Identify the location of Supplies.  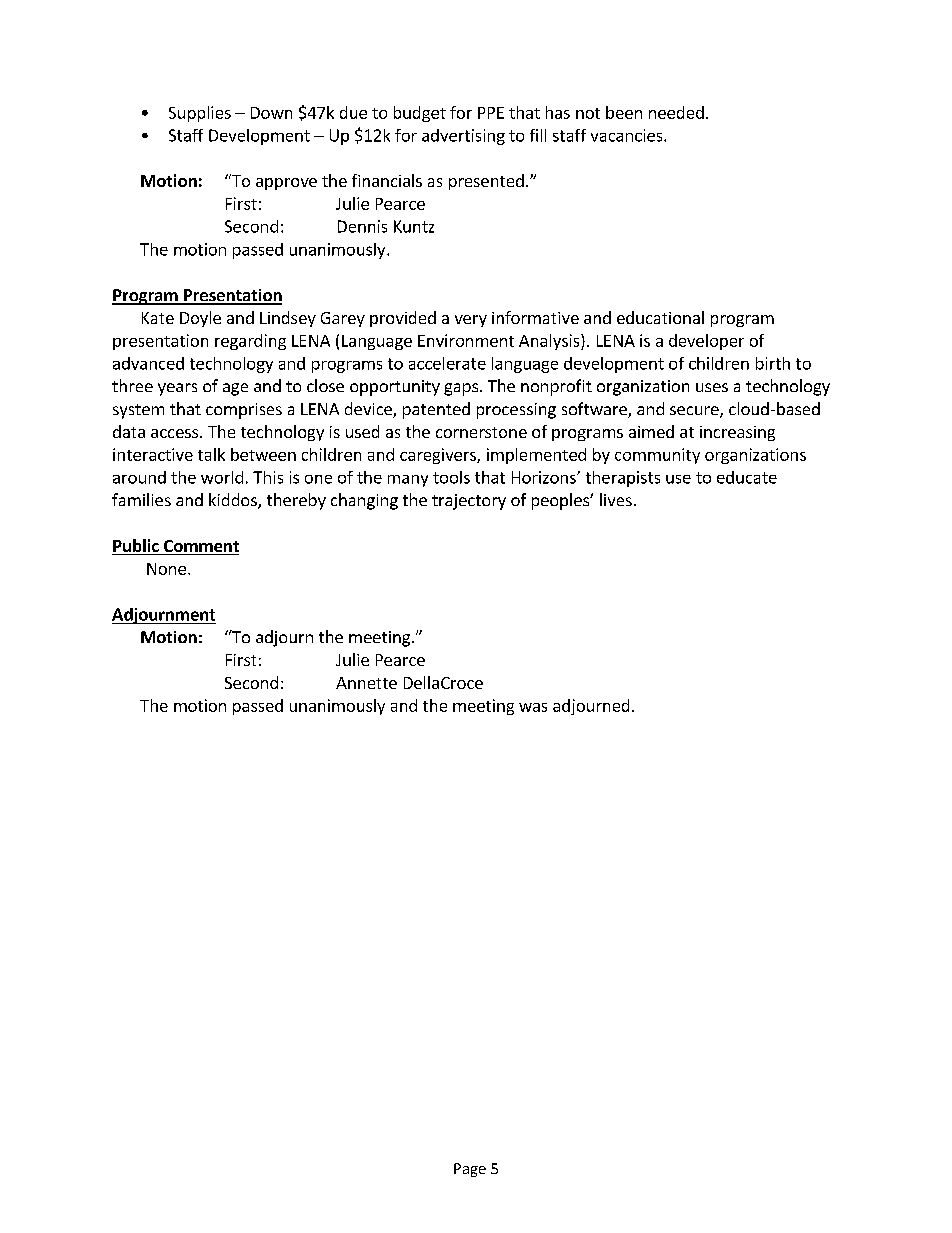
(200, 114).
